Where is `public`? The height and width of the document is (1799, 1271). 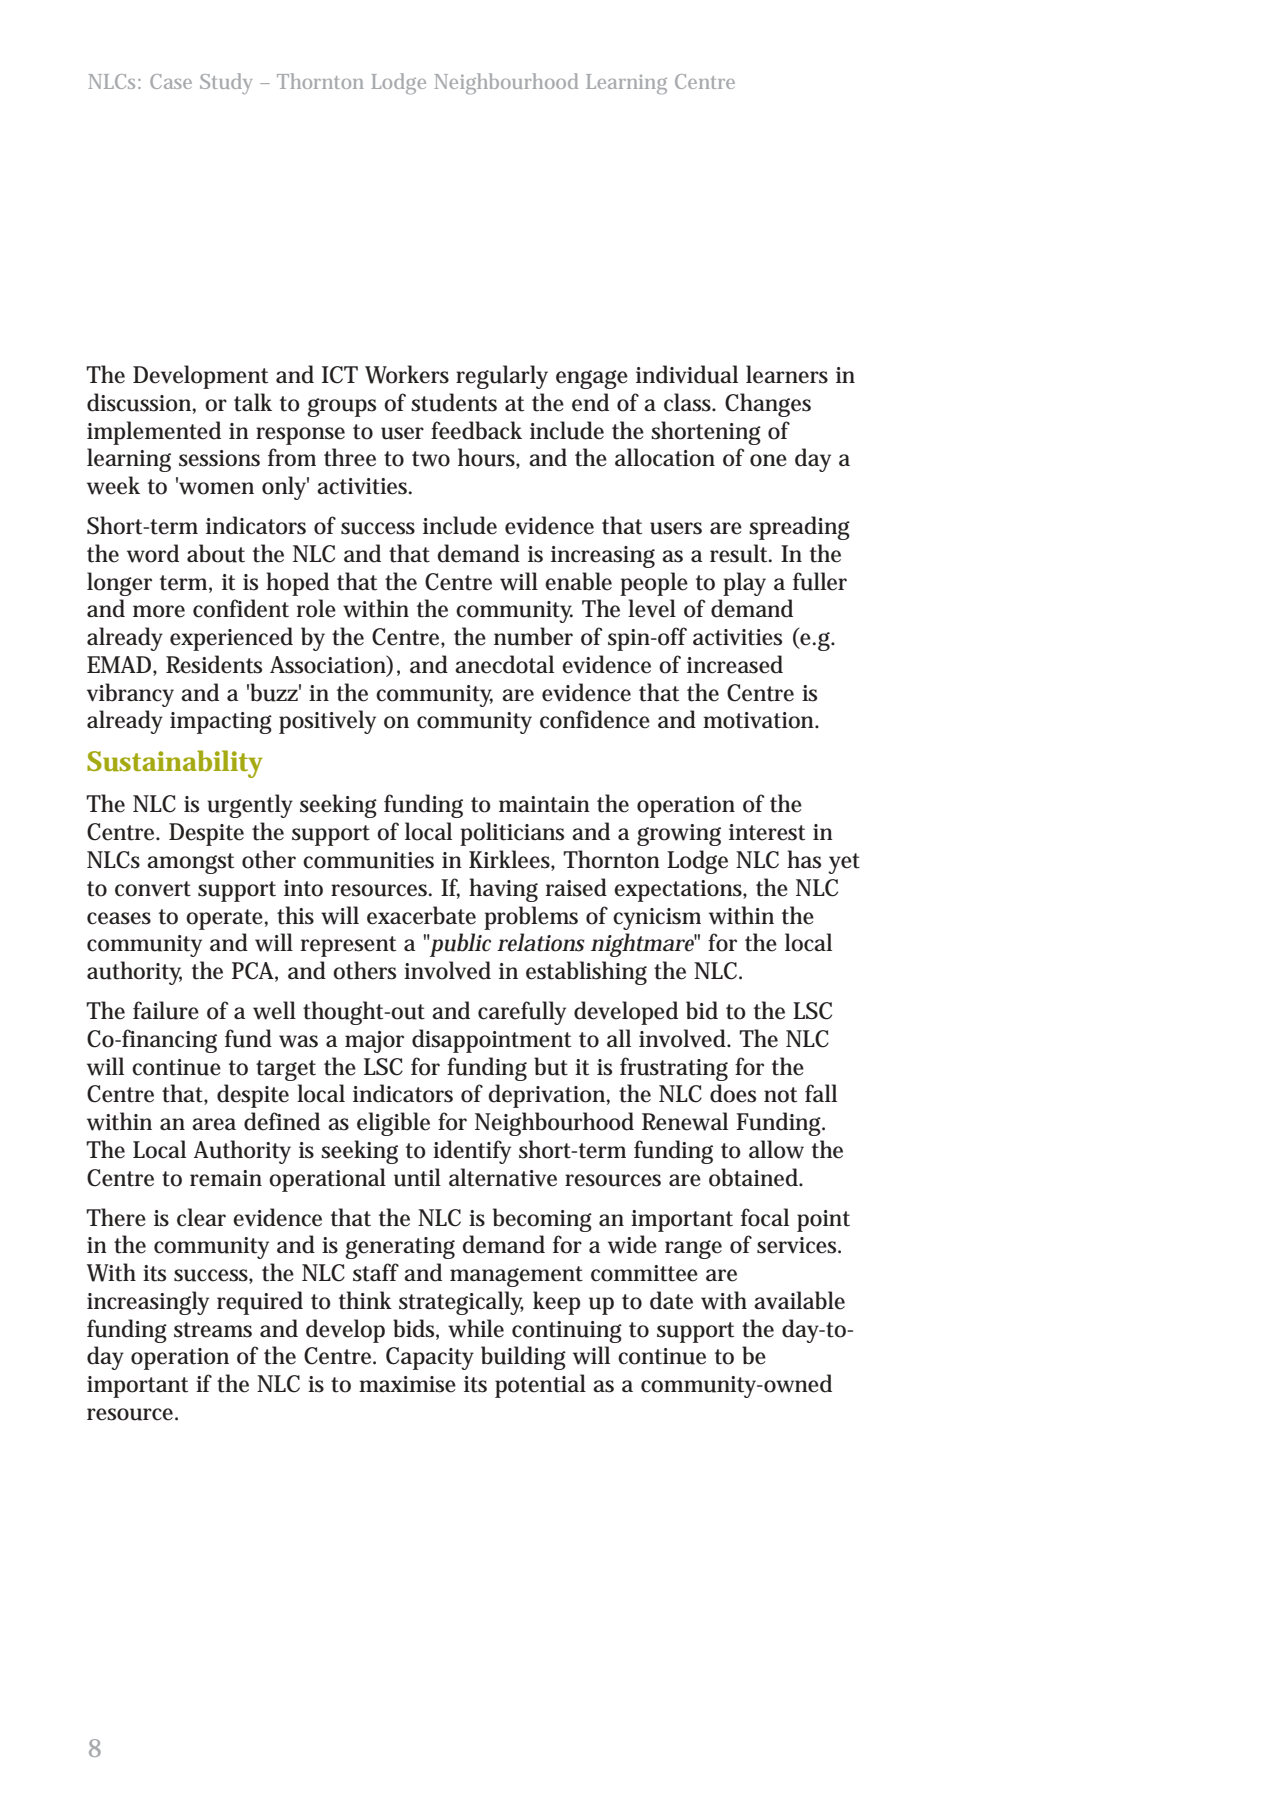 public is located at coordinates (460, 945).
